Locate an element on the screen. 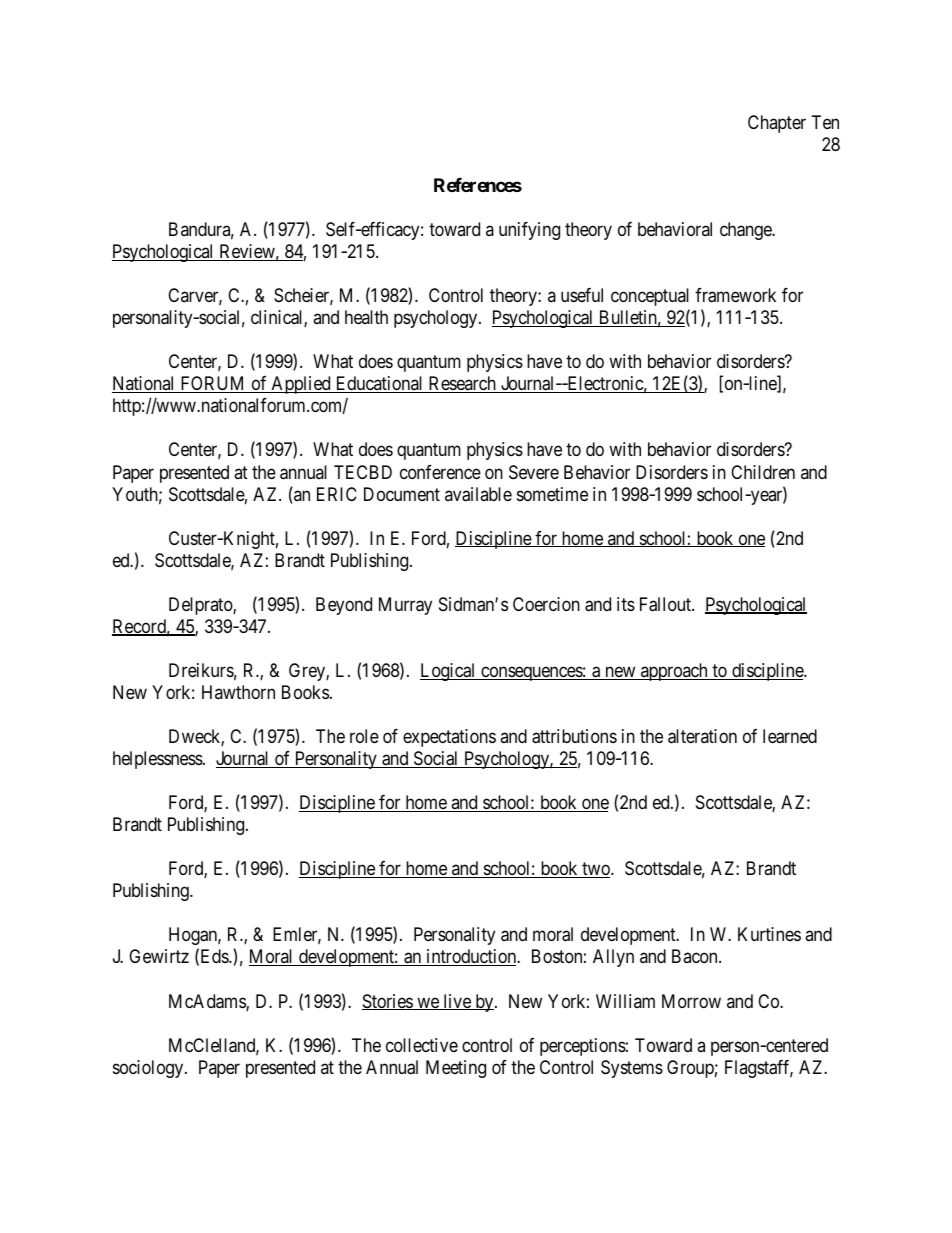  Coercion is located at coordinates (546, 604).
